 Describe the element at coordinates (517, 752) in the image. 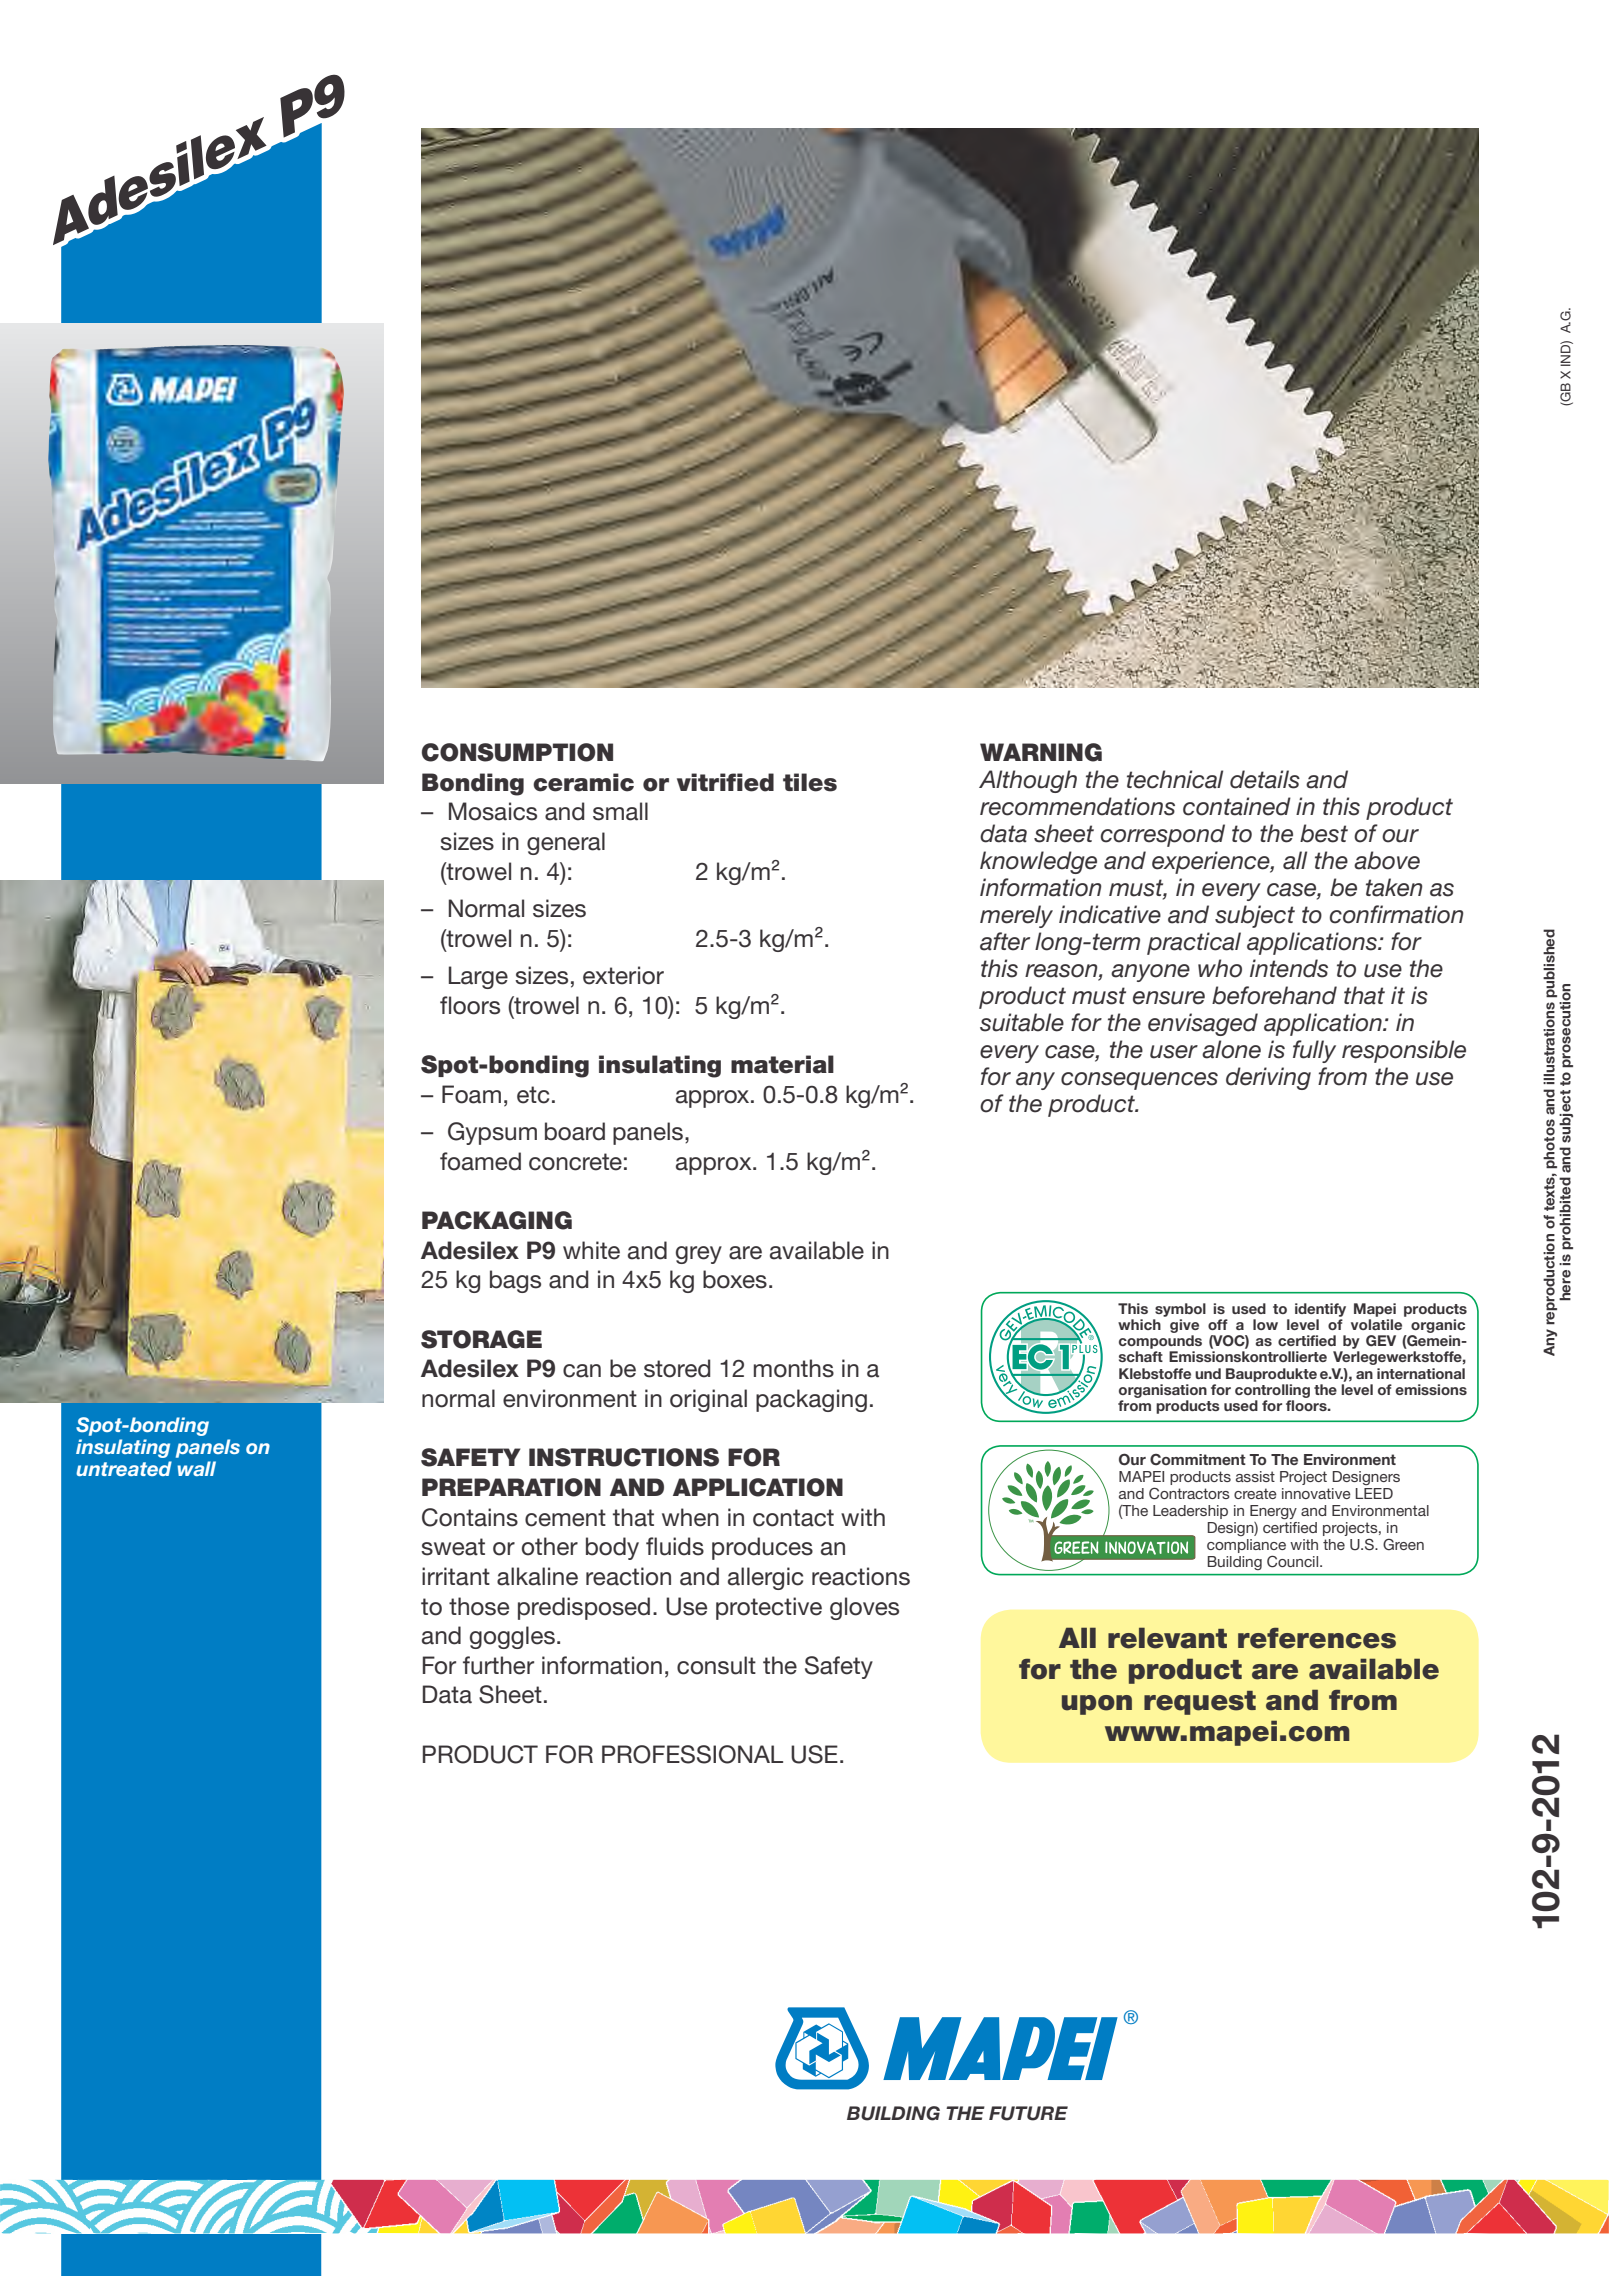

I see `CONSUMPTION` at that location.
